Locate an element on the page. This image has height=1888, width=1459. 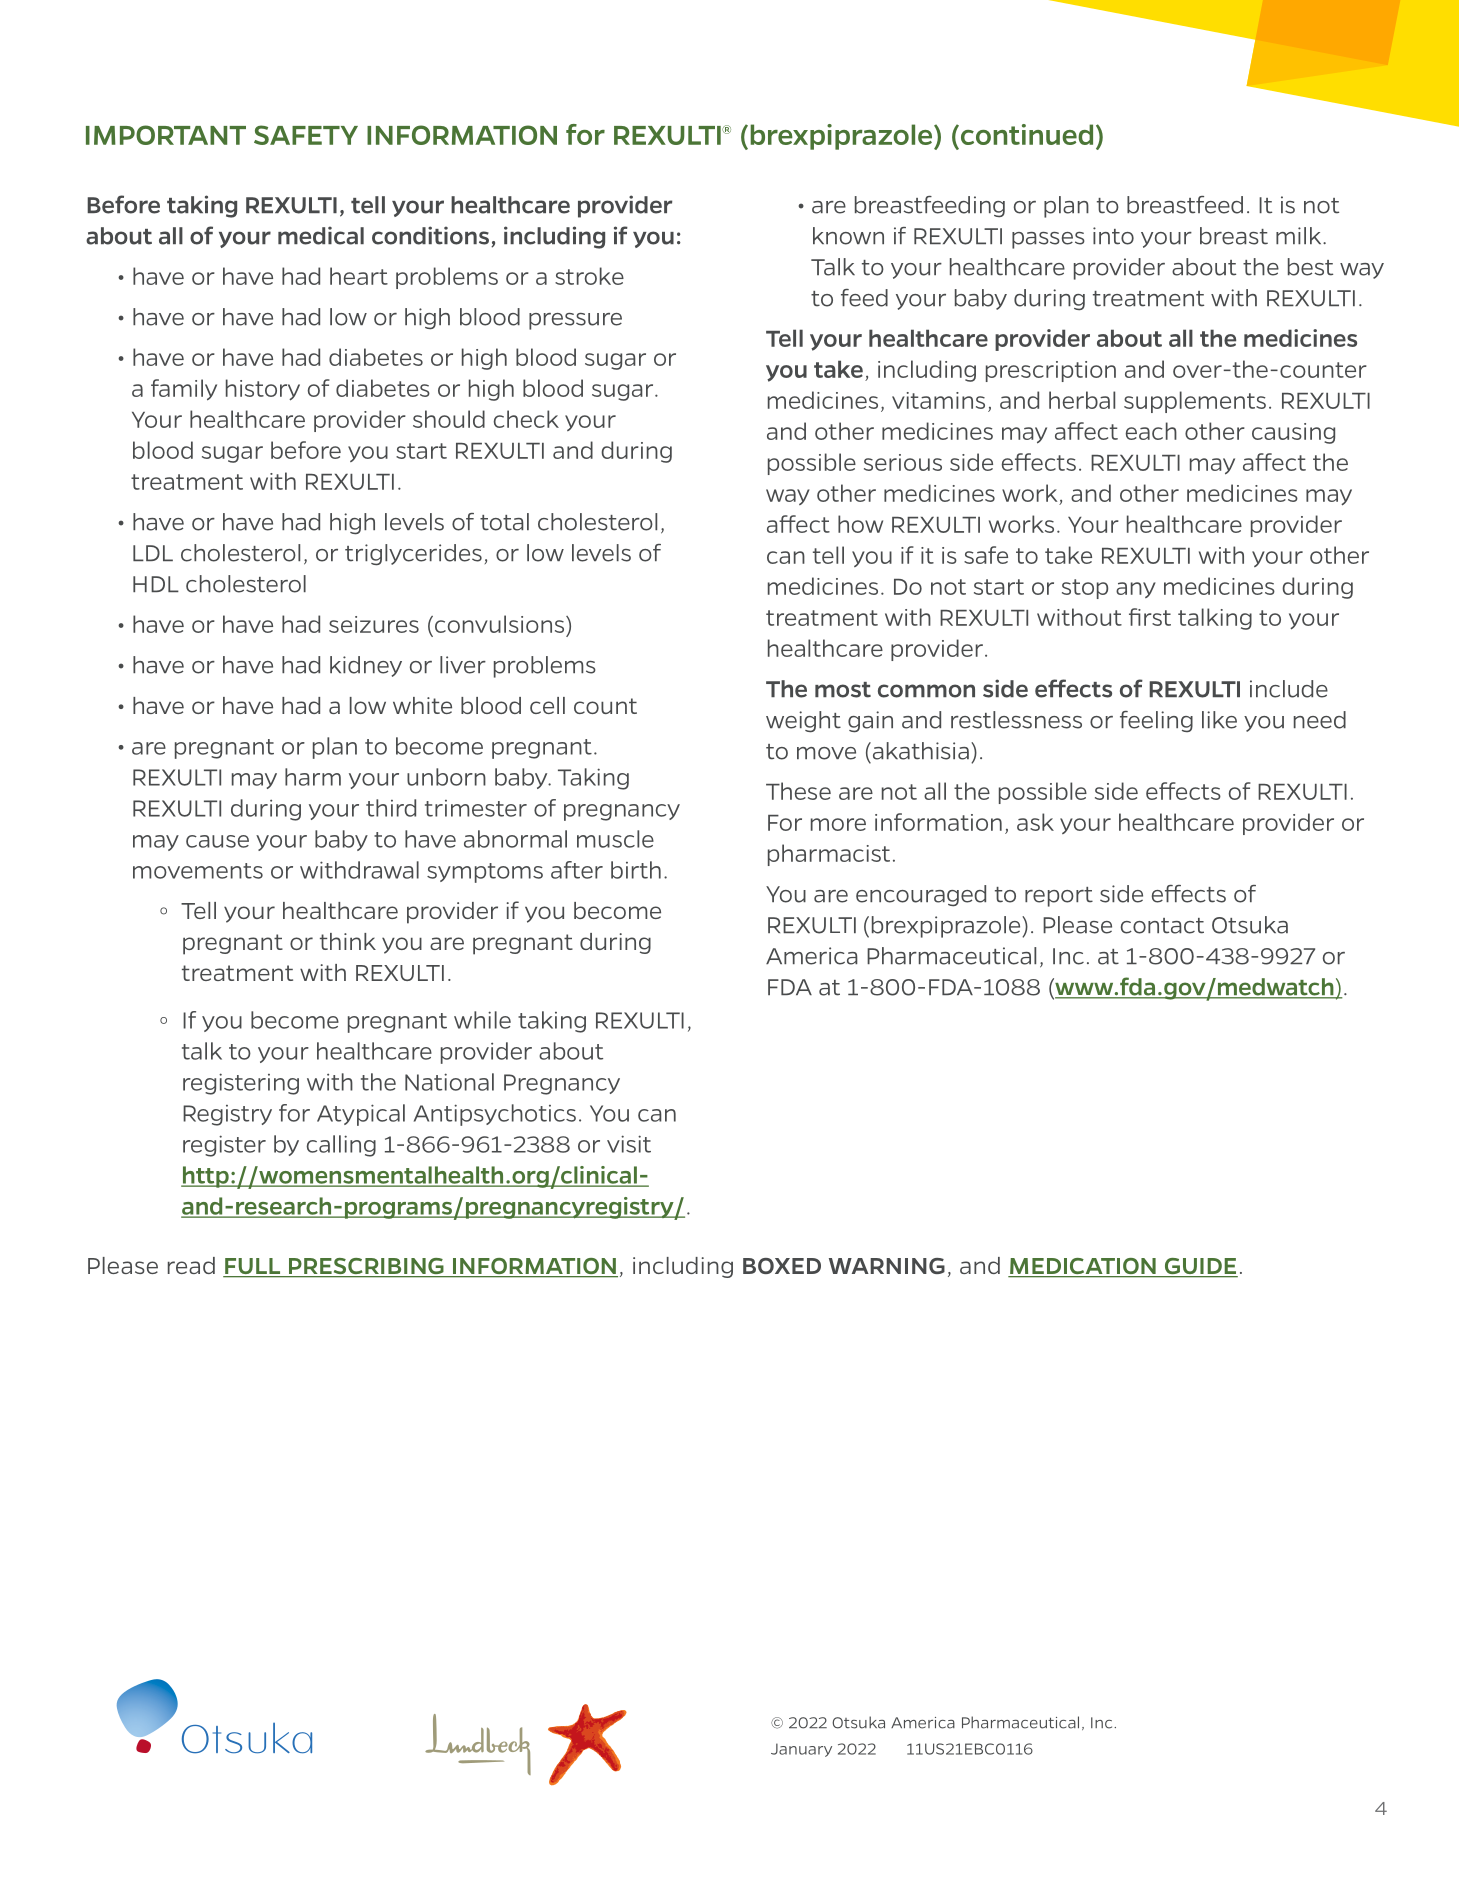
think is located at coordinates (348, 941).
